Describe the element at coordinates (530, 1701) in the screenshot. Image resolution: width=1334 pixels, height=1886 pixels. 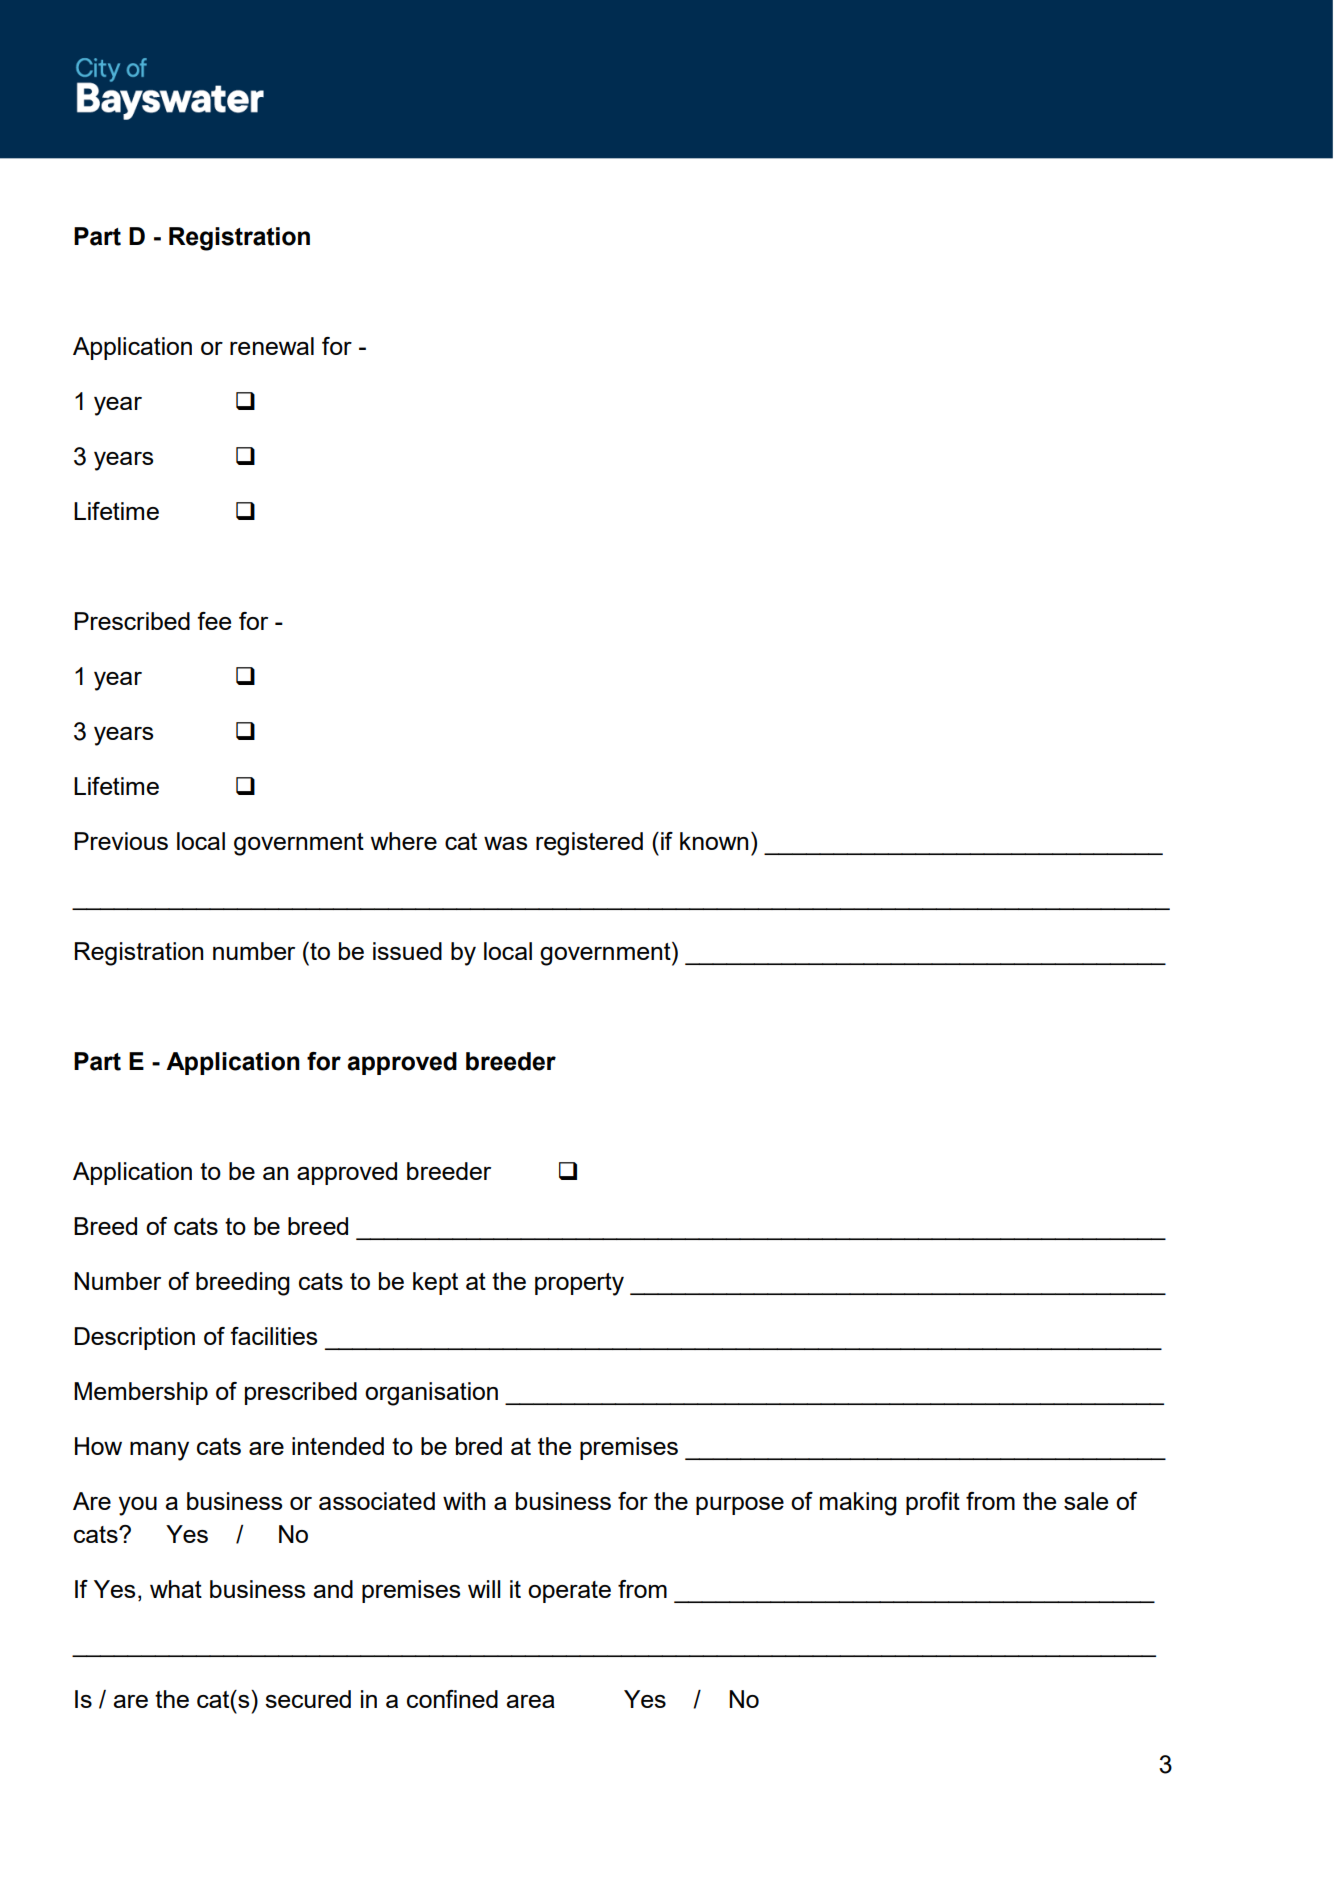
I see `area` at that location.
